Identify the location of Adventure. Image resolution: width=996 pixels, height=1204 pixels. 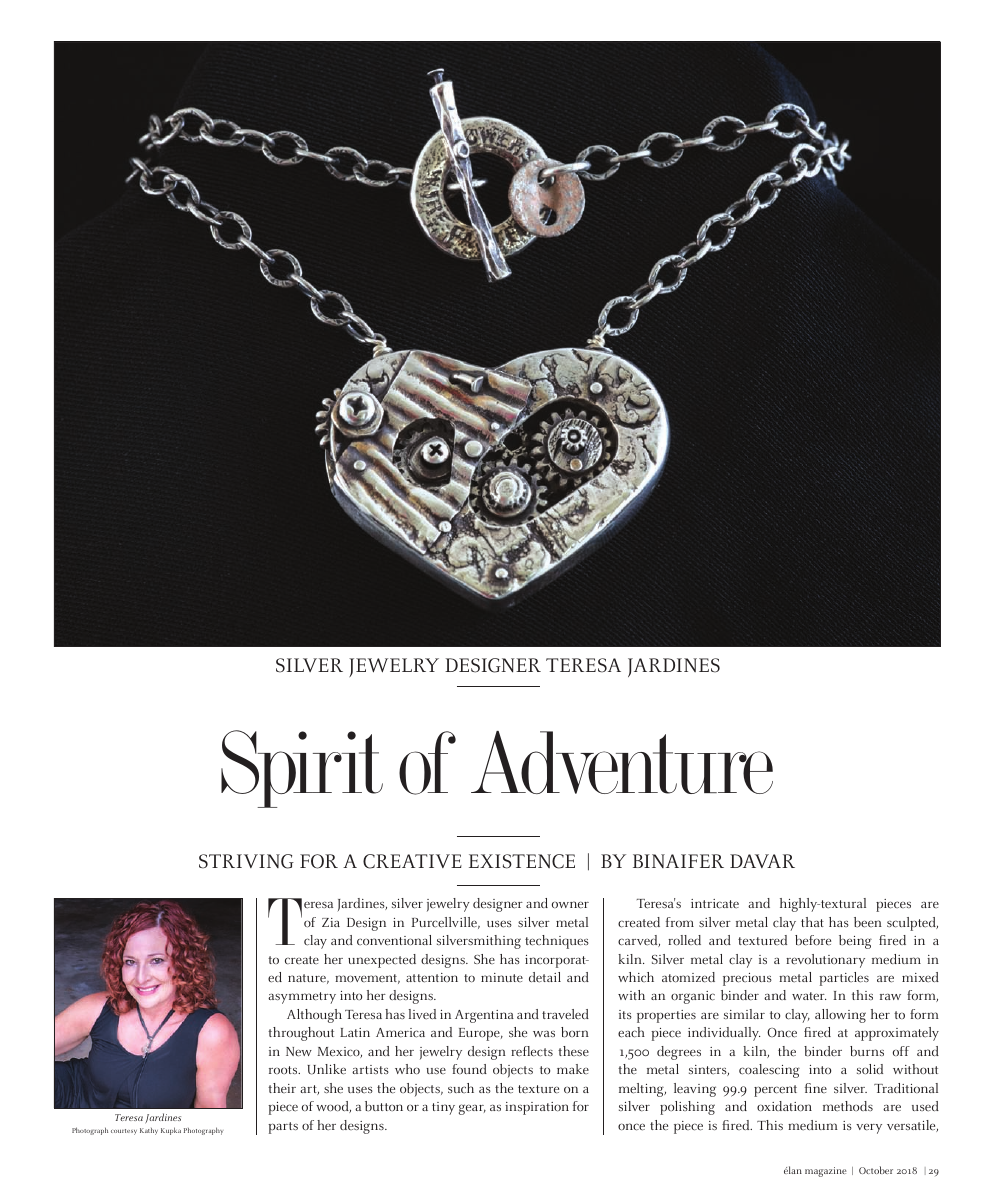
(622, 762).
